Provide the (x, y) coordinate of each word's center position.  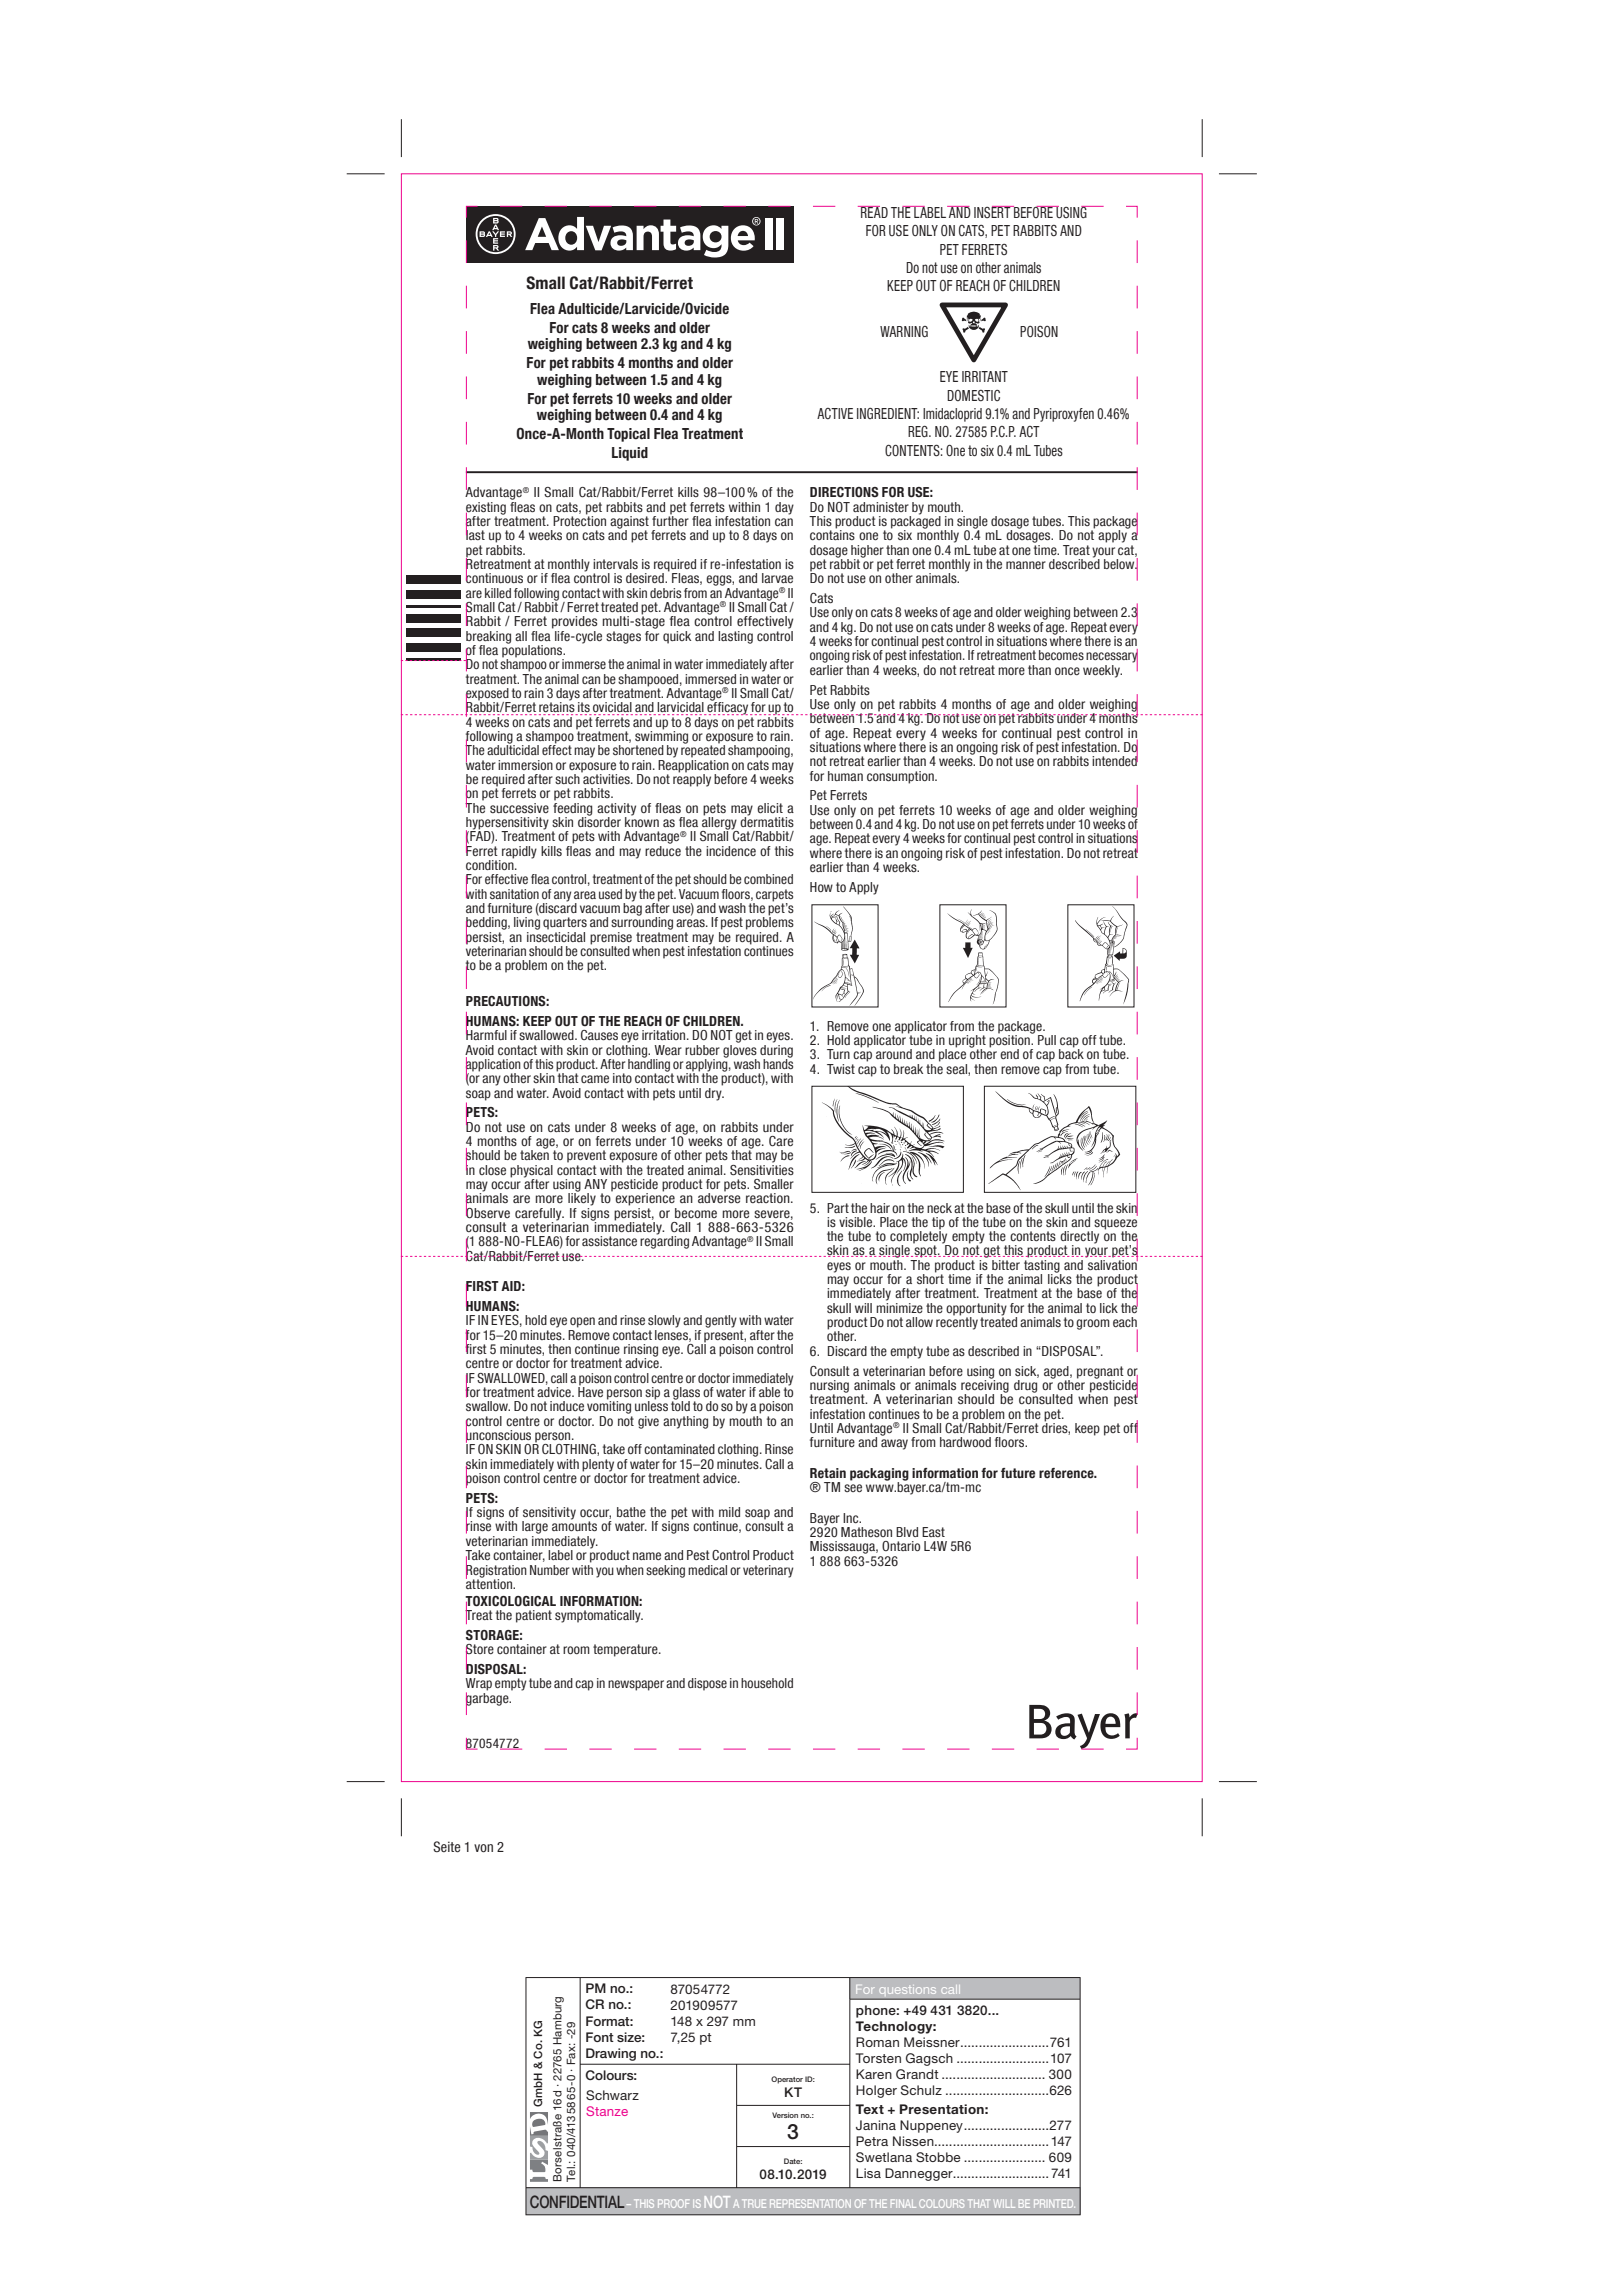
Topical (628, 435)
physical (531, 1172)
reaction (769, 1198)
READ (873, 212)
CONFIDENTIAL (577, 2201)
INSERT (993, 212)
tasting (1042, 1266)
